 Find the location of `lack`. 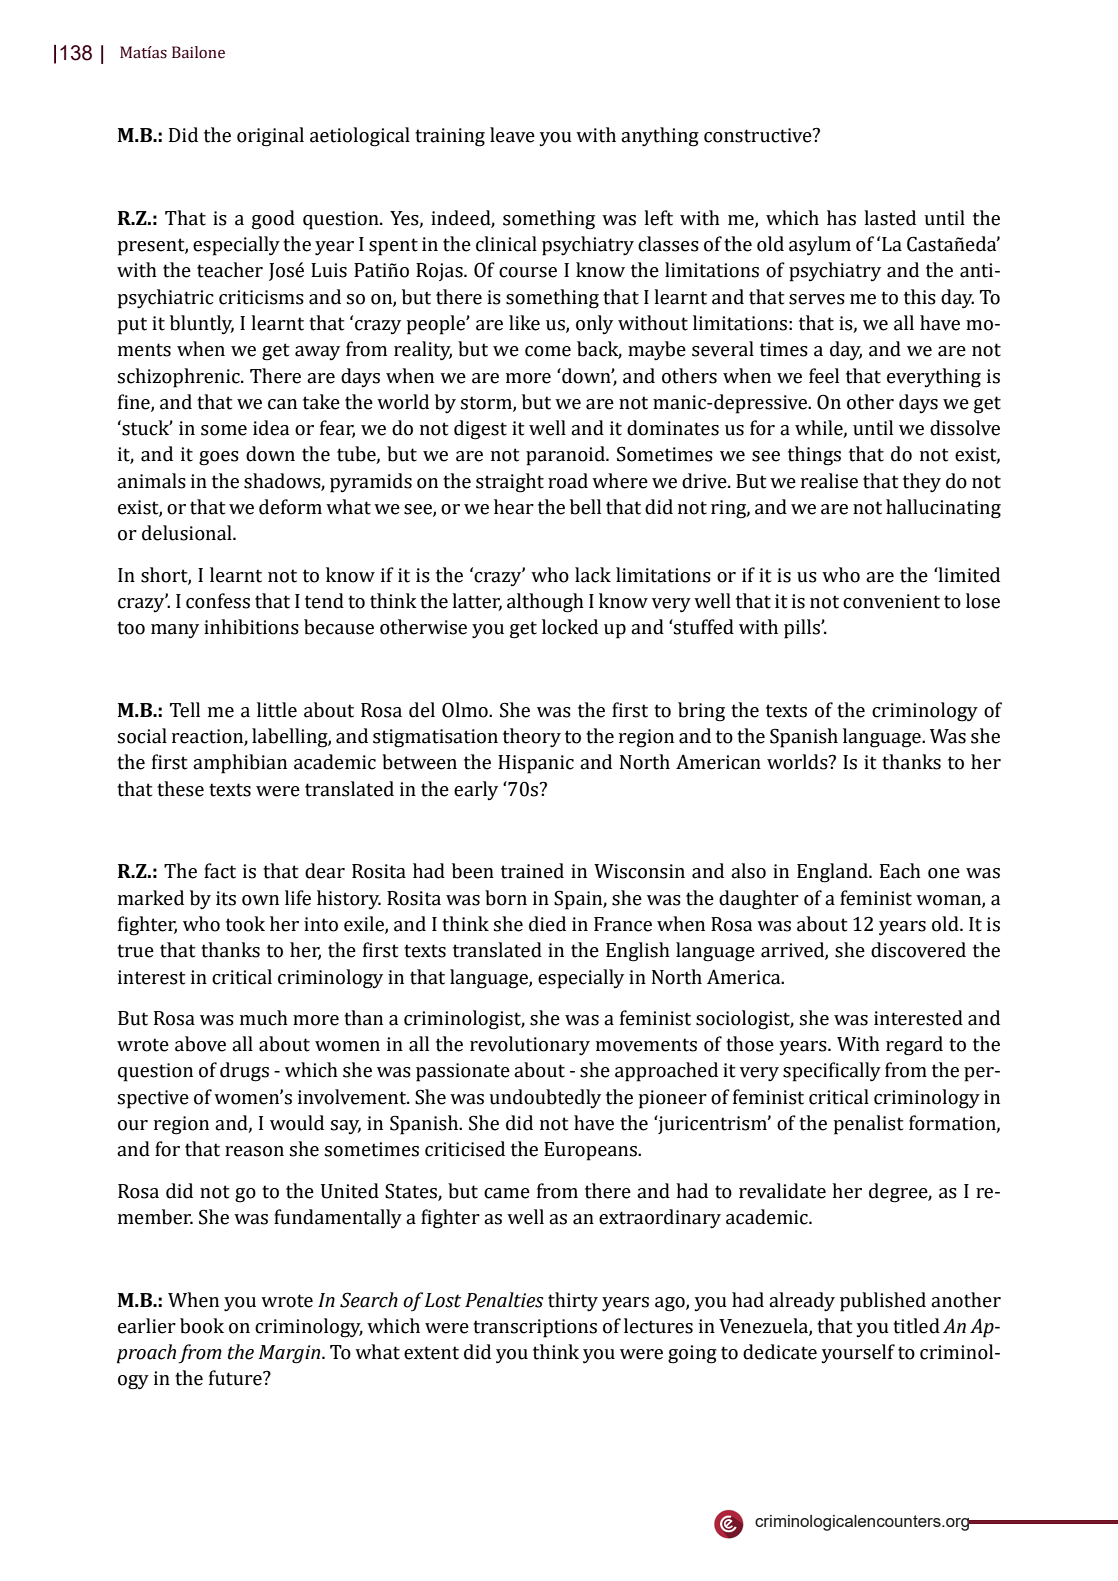

lack is located at coordinates (593, 575).
